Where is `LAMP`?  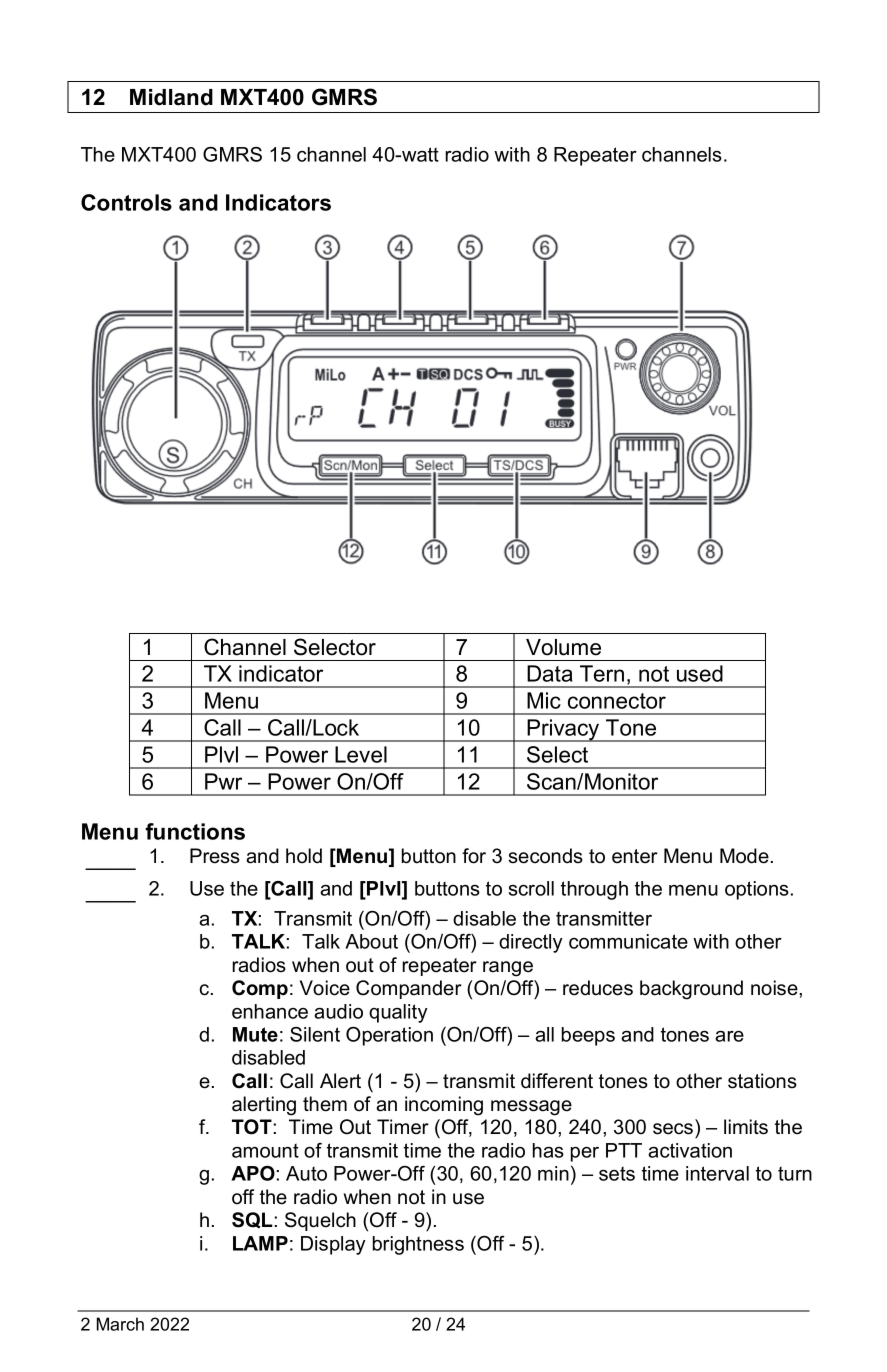
LAMP is located at coordinates (260, 1243).
